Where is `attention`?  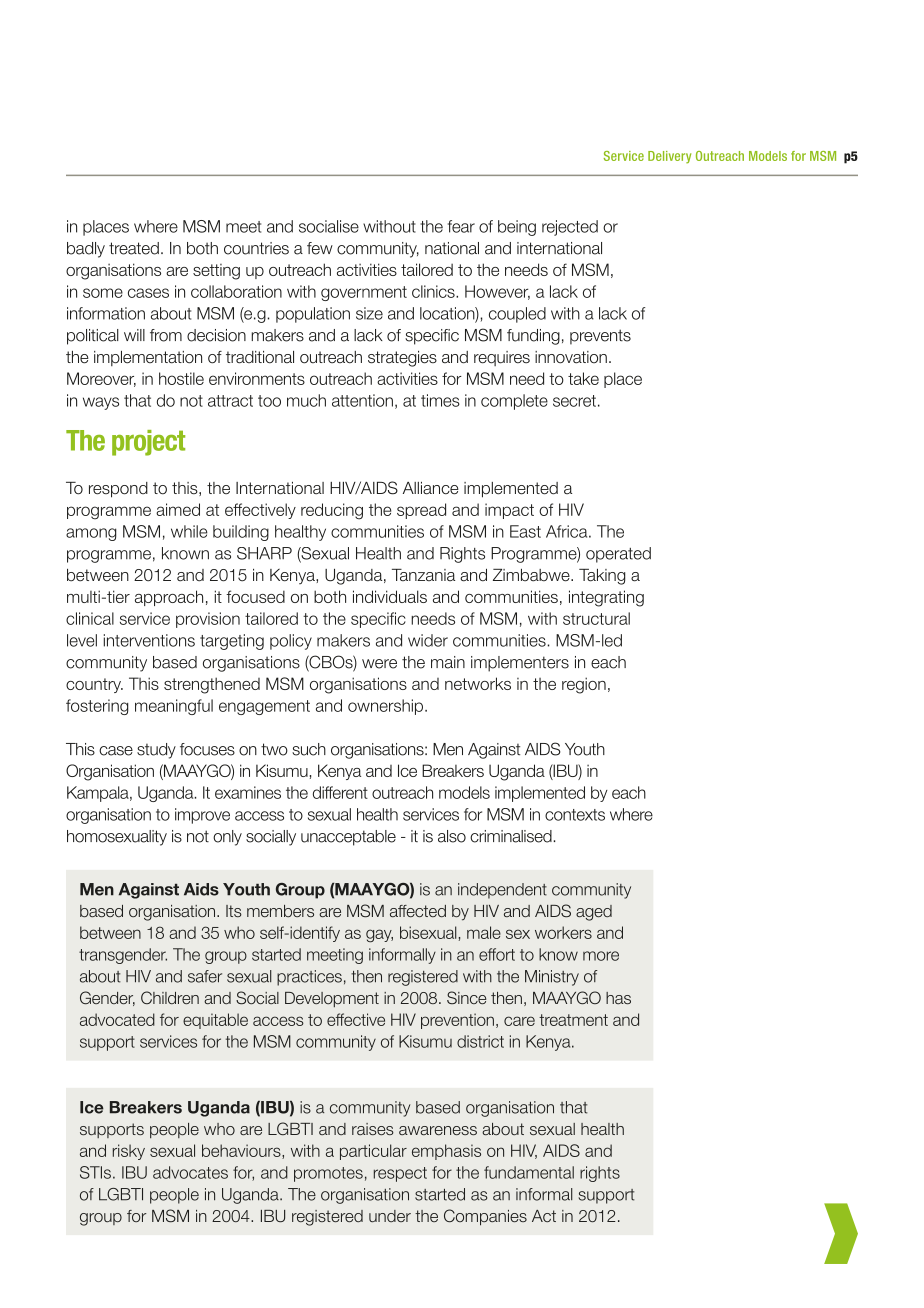 attention is located at coordinates (362, 400).
